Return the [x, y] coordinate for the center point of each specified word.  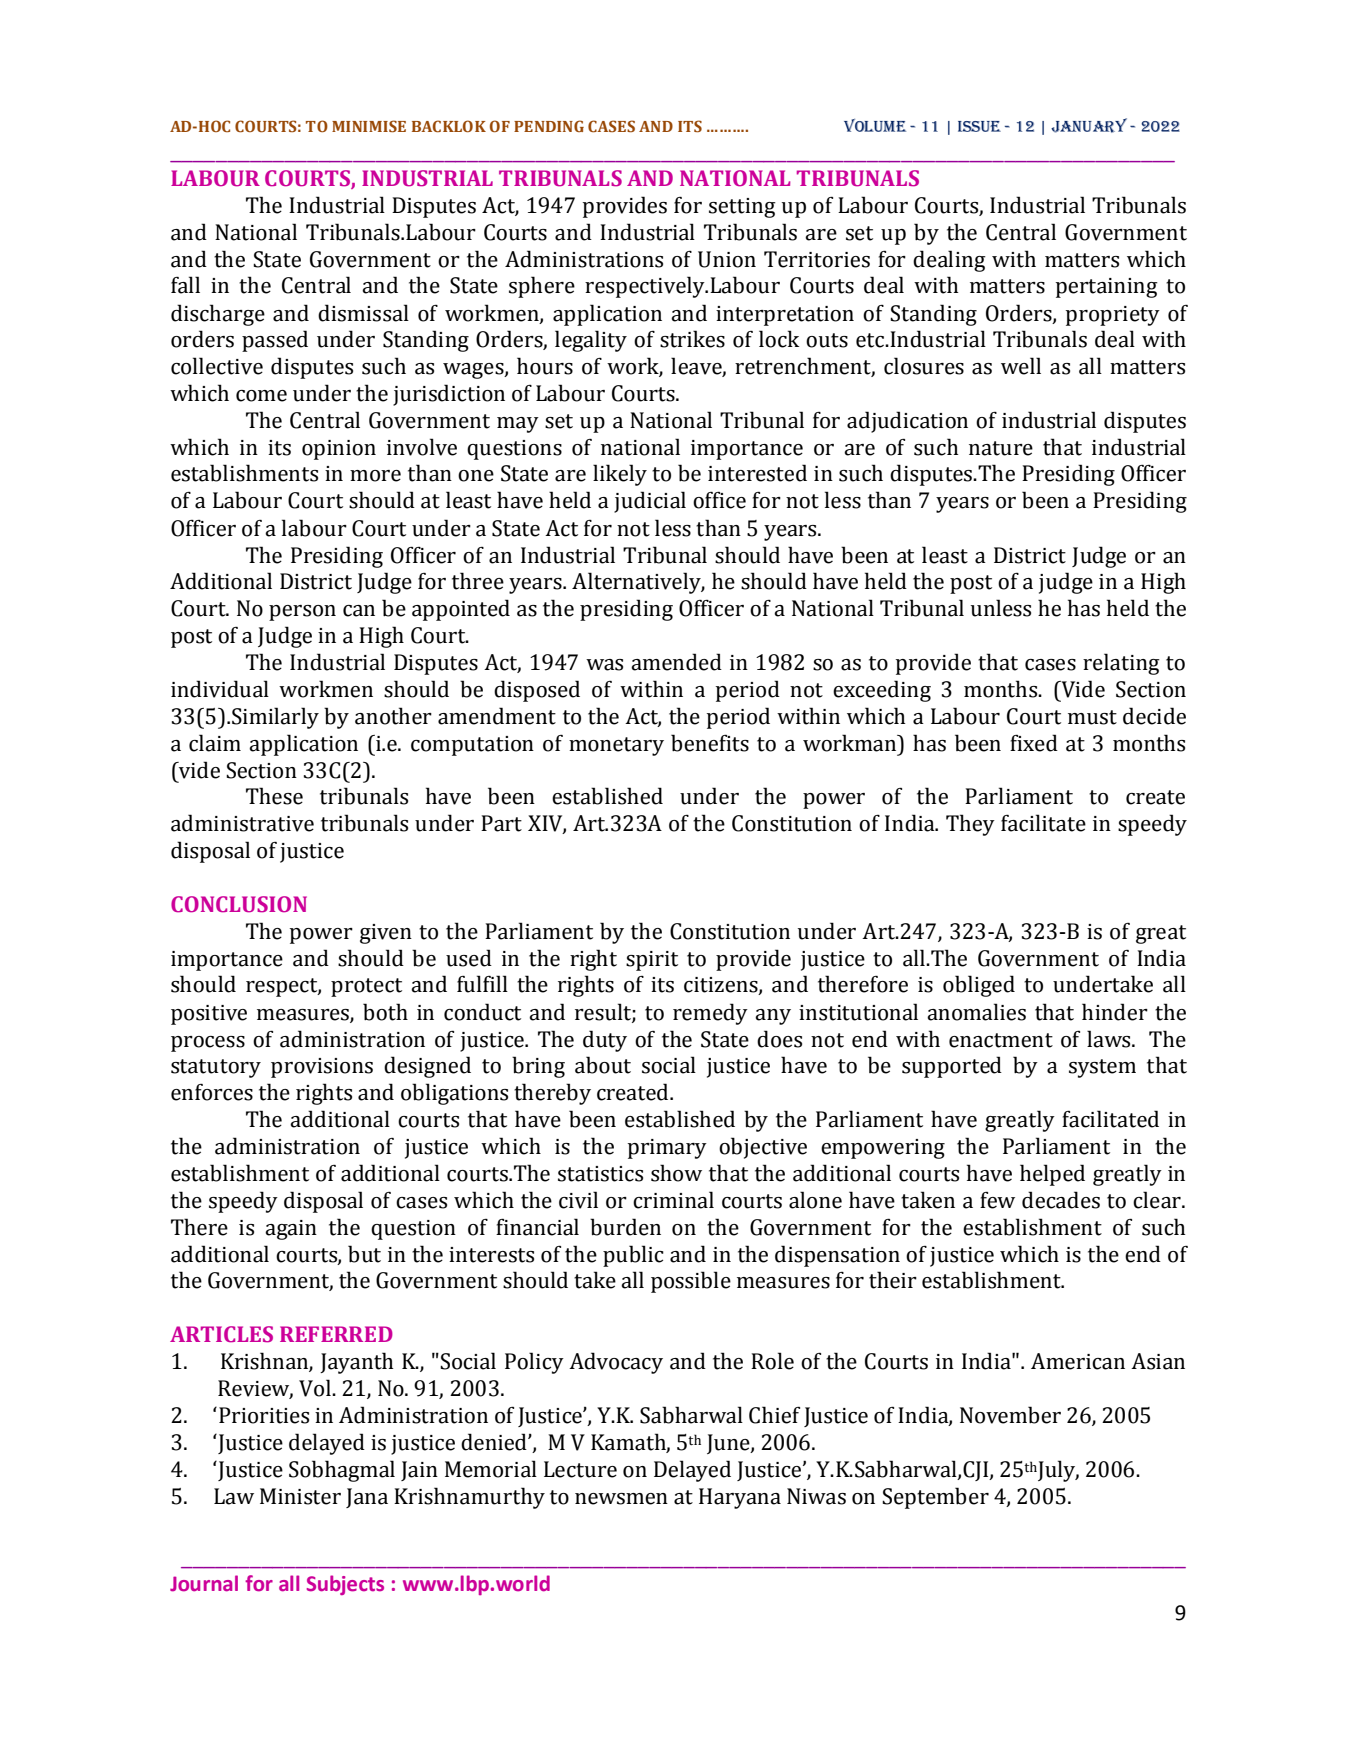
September [935, 1498]
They [970, 825]
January [1089, 125]
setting [742, 208]
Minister [300, 1496]
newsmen [621, 1499]
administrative [242, 823]
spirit [652, 961]
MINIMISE [369, 126]
